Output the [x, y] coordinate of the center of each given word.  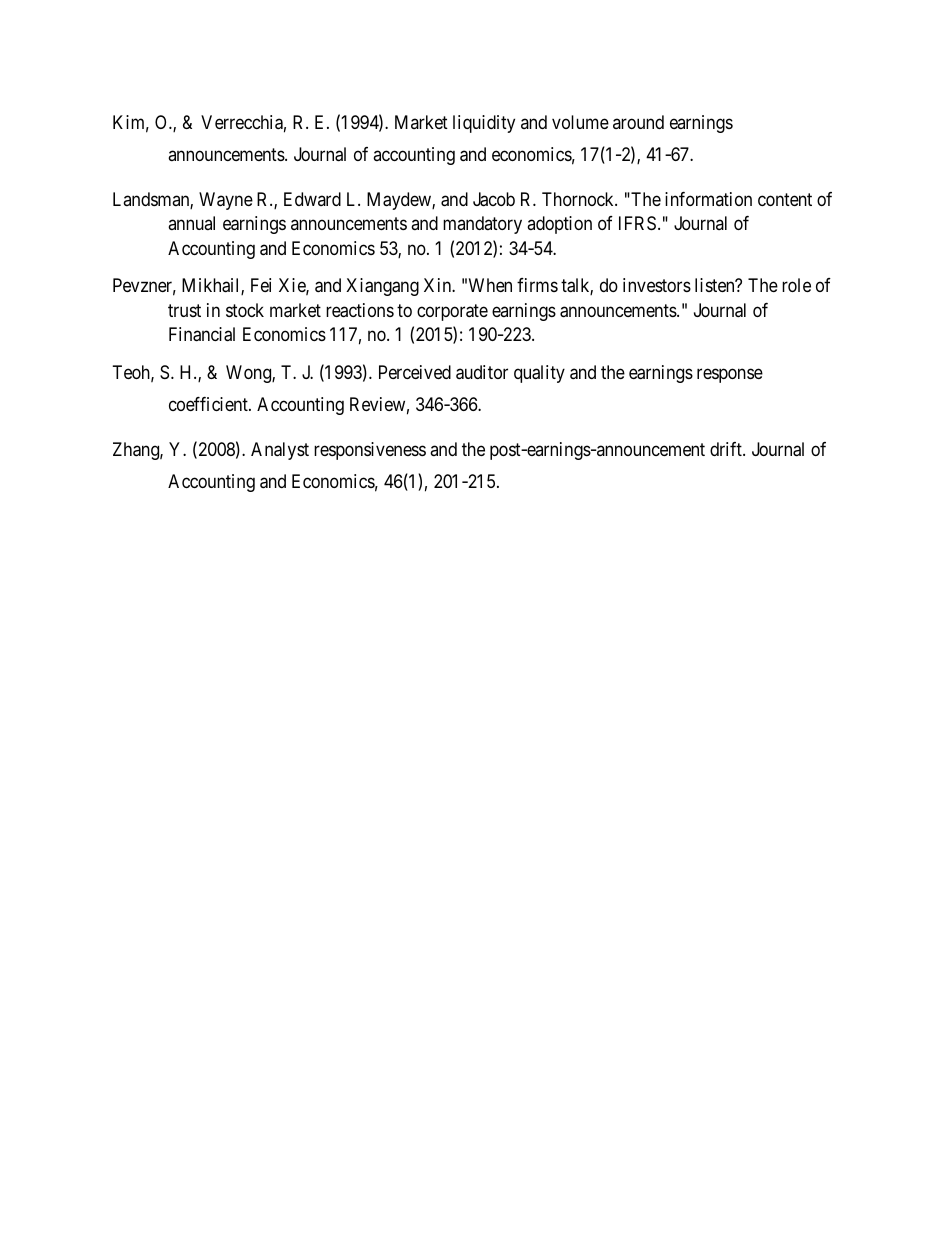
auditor [482, 372]
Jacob [494, 199]
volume [580, 122]
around [638, 122]
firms [537, 285]
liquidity [484, 124]
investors [657, 285]
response [730, 375]
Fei [261, 285]
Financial [202, 334]
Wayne [226, 201]
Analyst [280, 451]
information [708, 199]
